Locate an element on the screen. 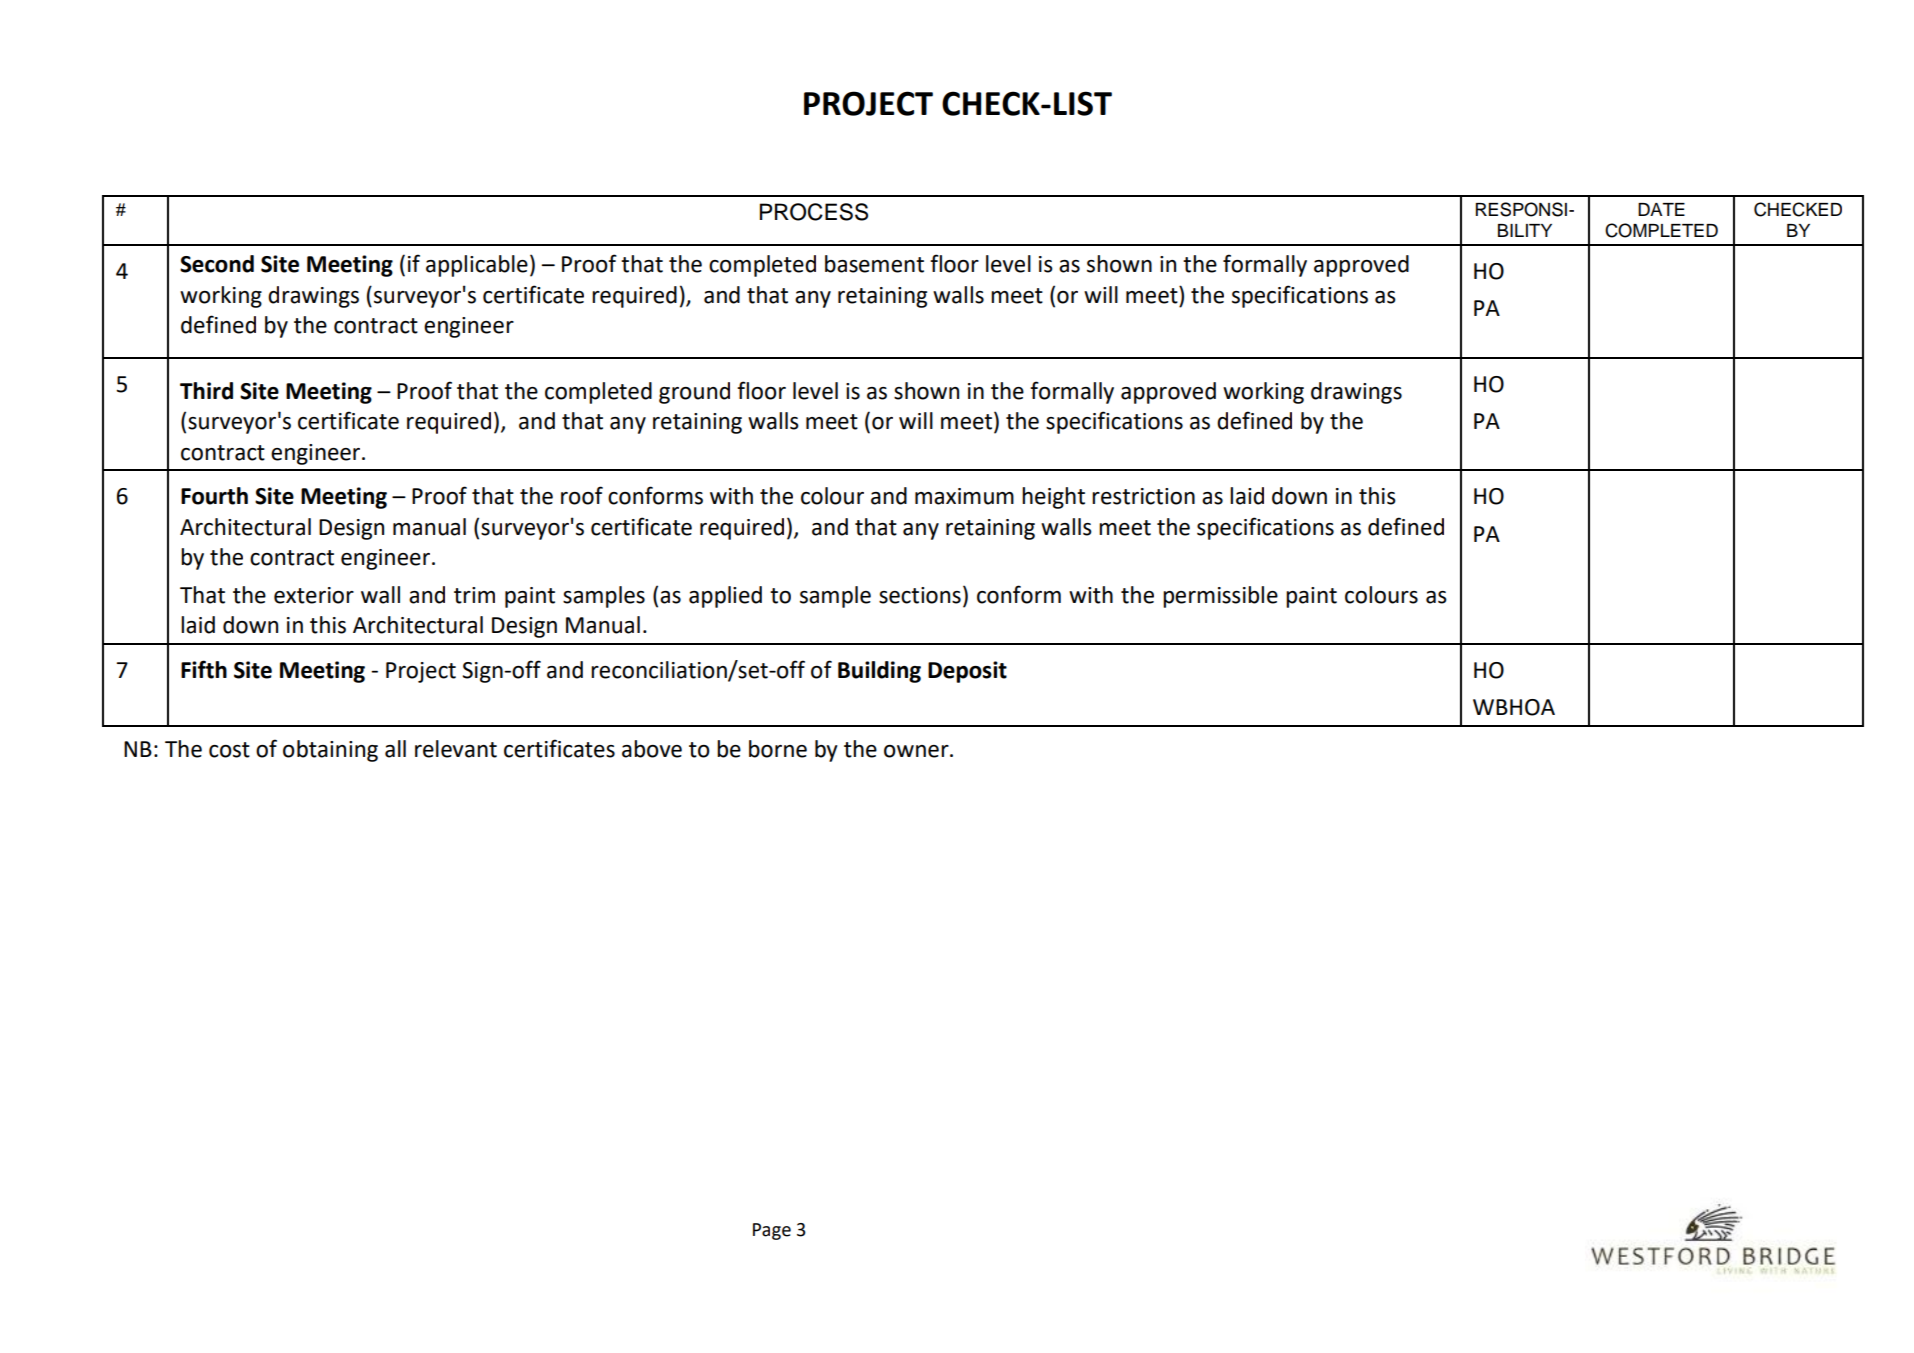 This screenshot has height=1353, width=1914. Second is located at coordinates (217, 264).
